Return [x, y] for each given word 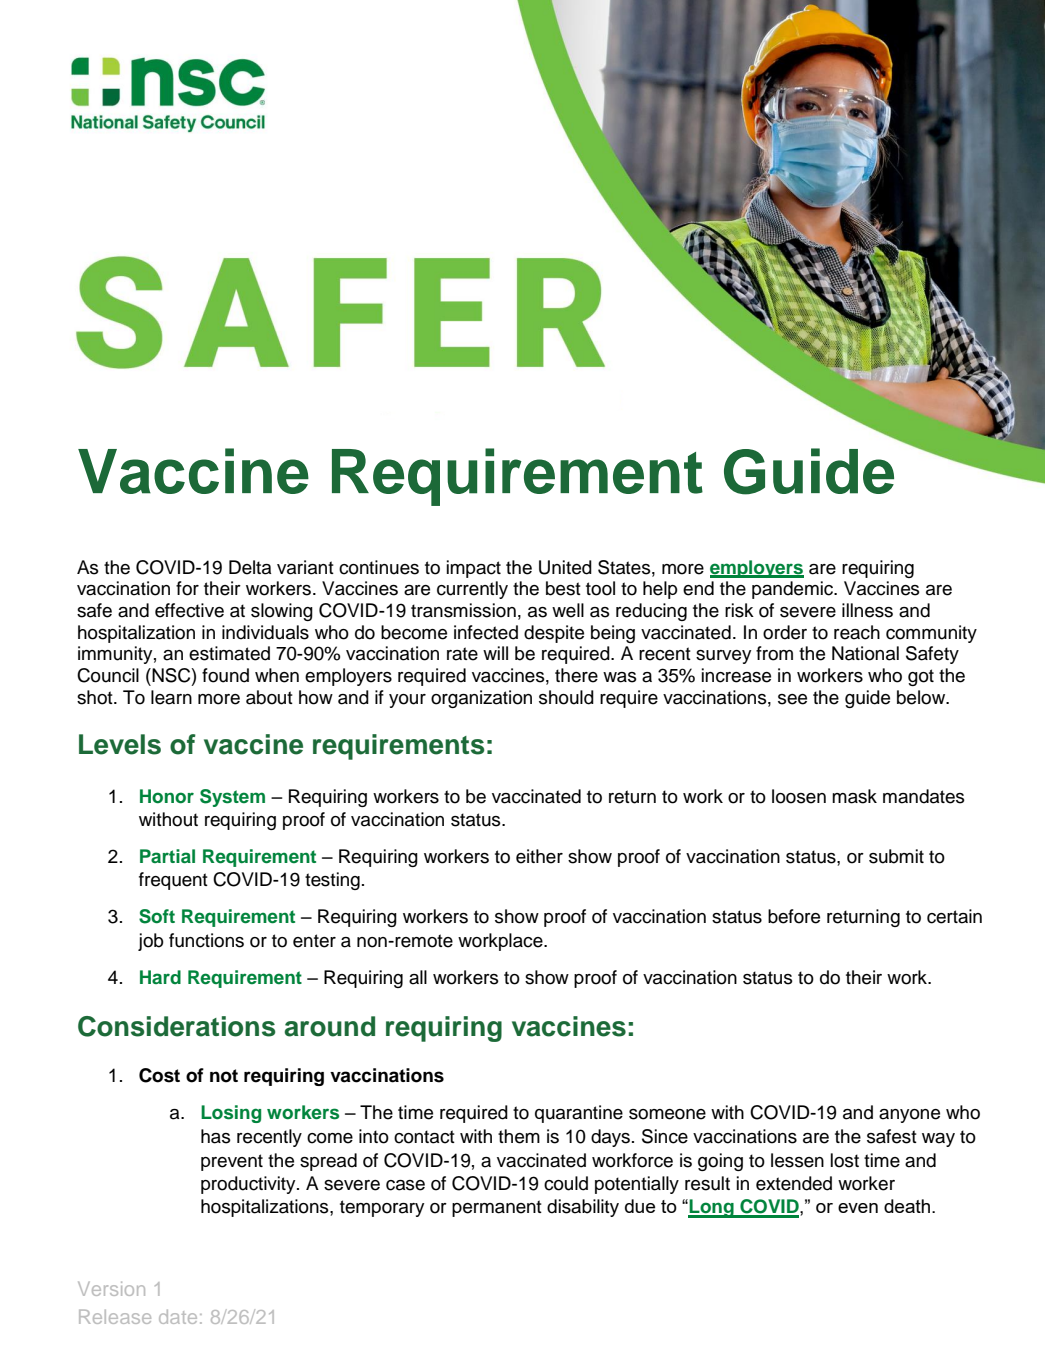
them [519, 1136]
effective [189, 610]
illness [867, 610]
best [563, 588]
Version [111, 1288]
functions [206, 940]
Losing [231, 1114]
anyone [909, 1116]
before [794, 916]
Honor [167, 796]
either [539, 856]
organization [481, 699]
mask [854, 796]
